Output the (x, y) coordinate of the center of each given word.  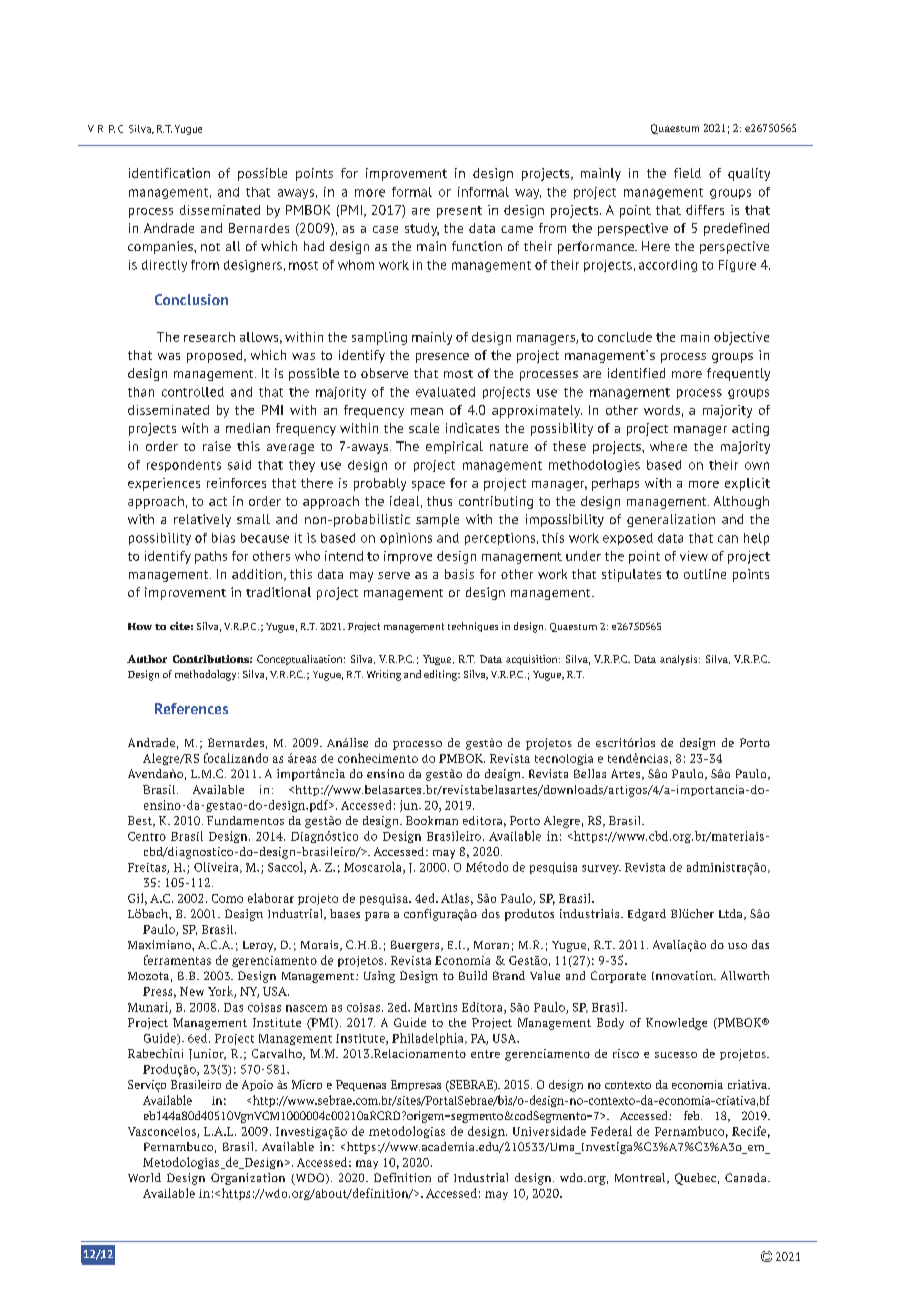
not (210, 247)
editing (442, 675)
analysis (680, 660)
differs (705, 210)
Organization (248, 1179)
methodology (207, 675)
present (459, 212)
